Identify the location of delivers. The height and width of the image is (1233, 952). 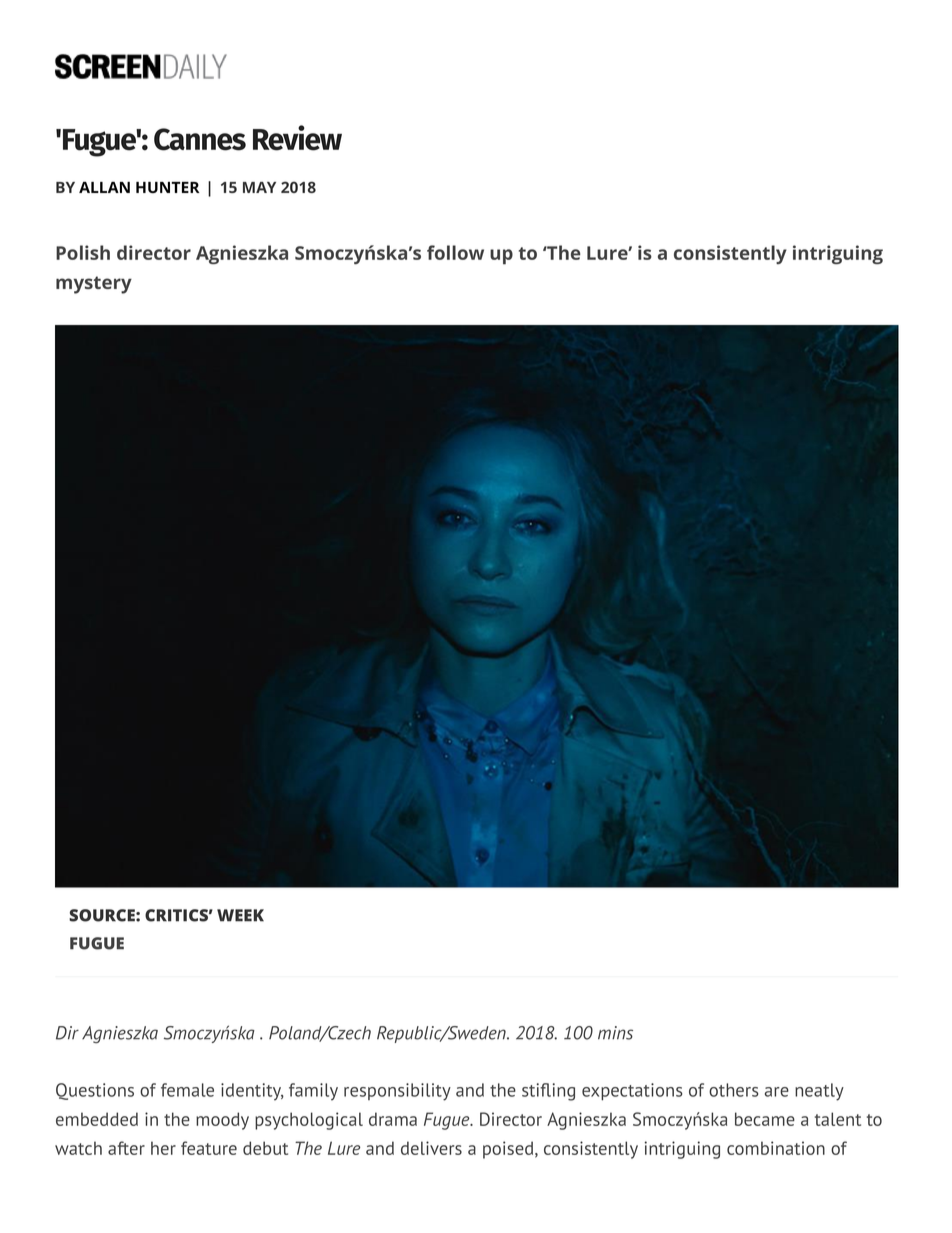
(431, 1148).
